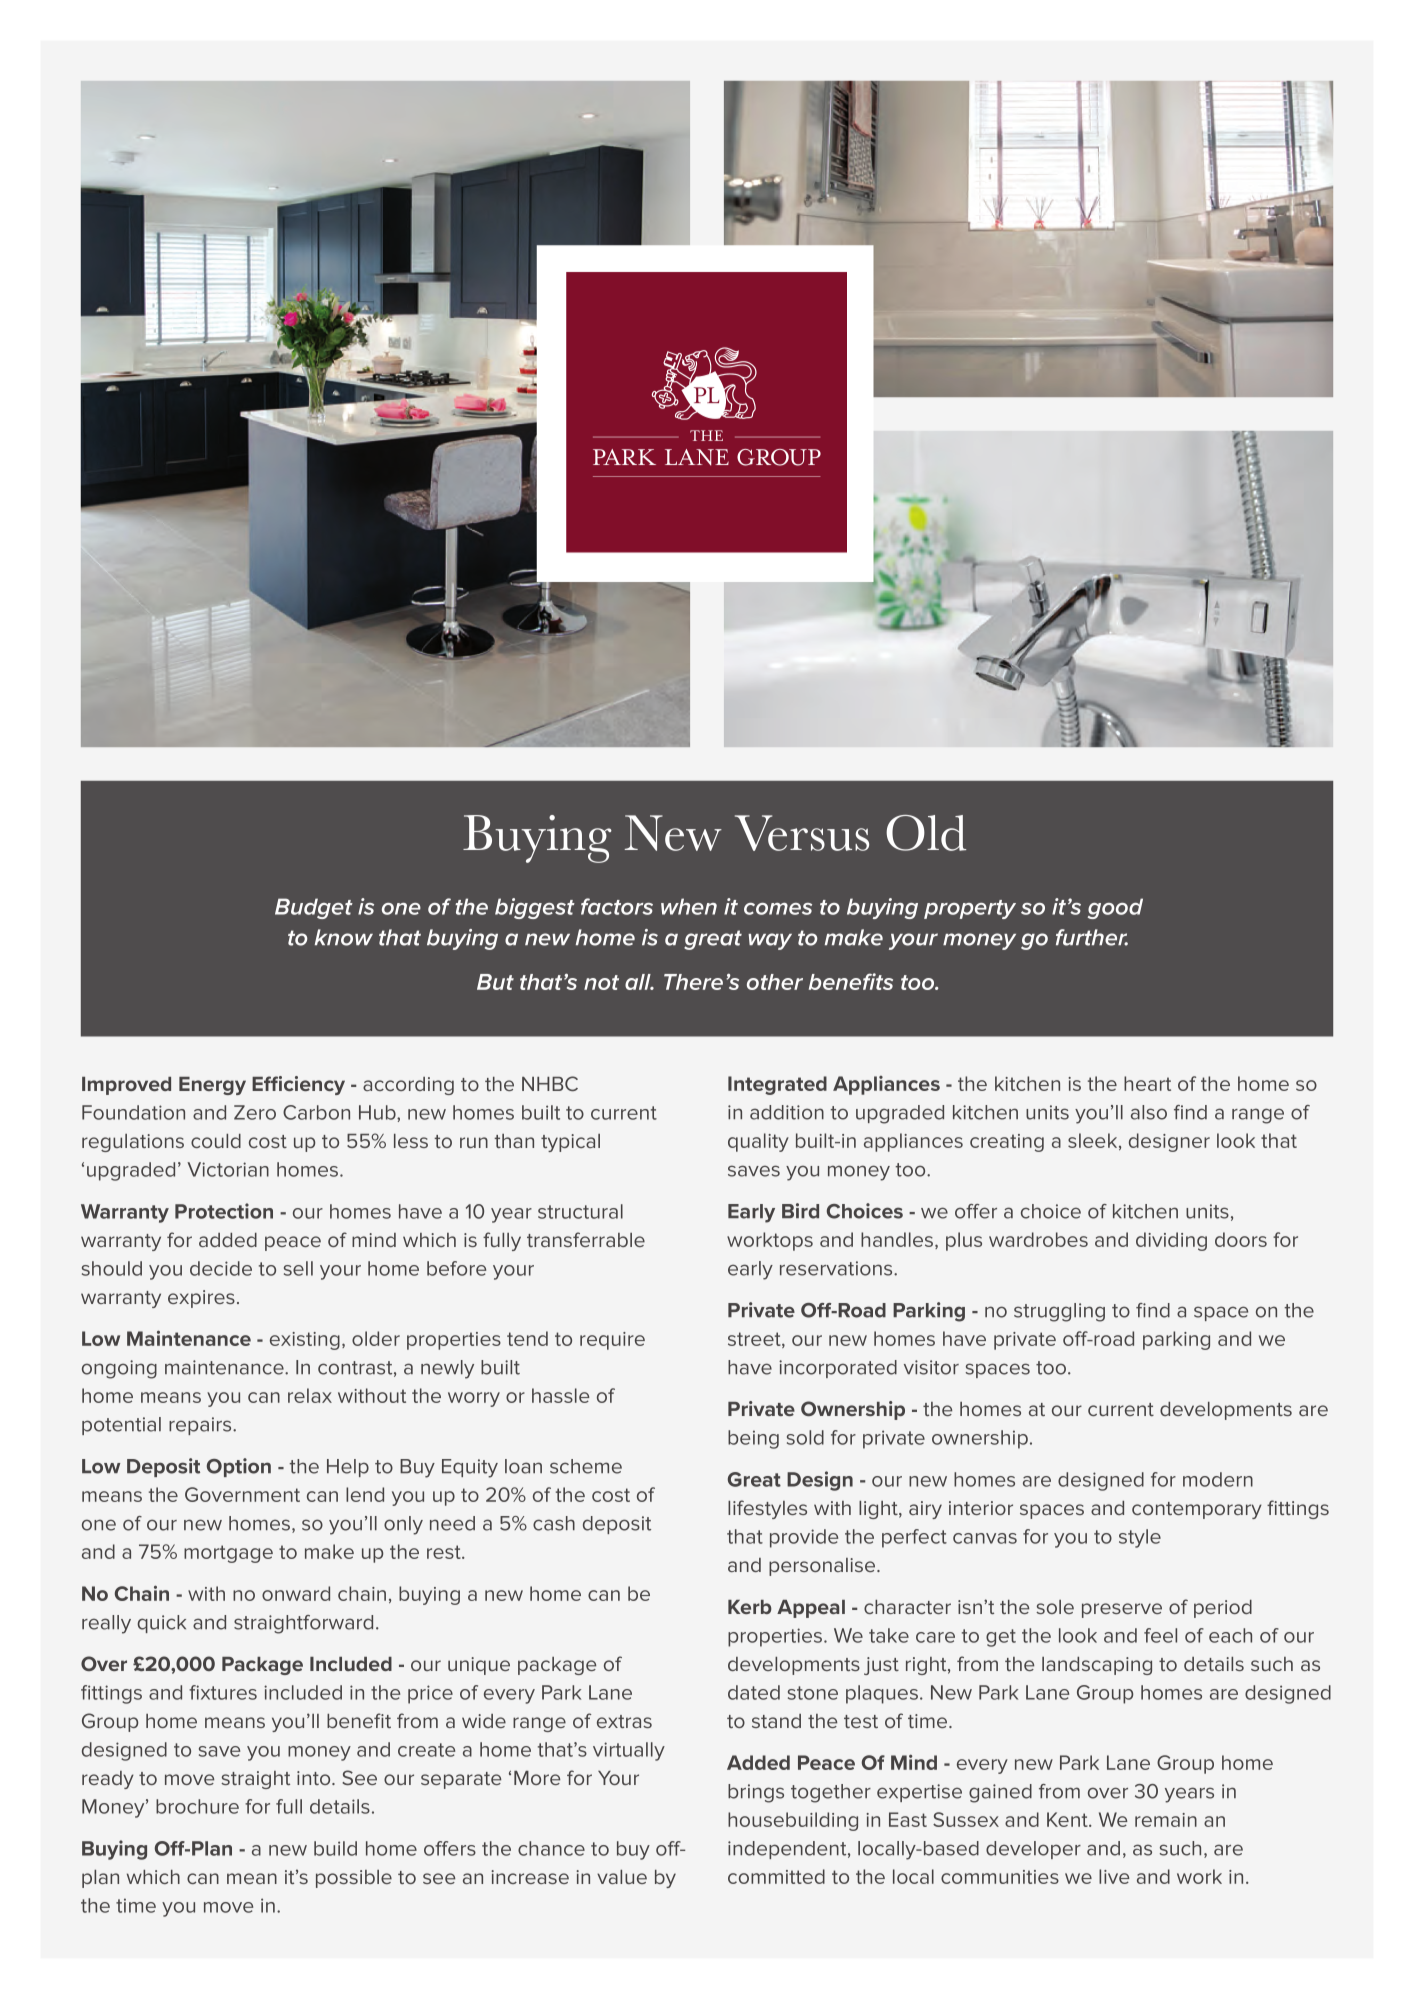 The image size is (1414, 1999). Describe the element at coordinates (354, 1879) in the document. I see `possible` at that location.
